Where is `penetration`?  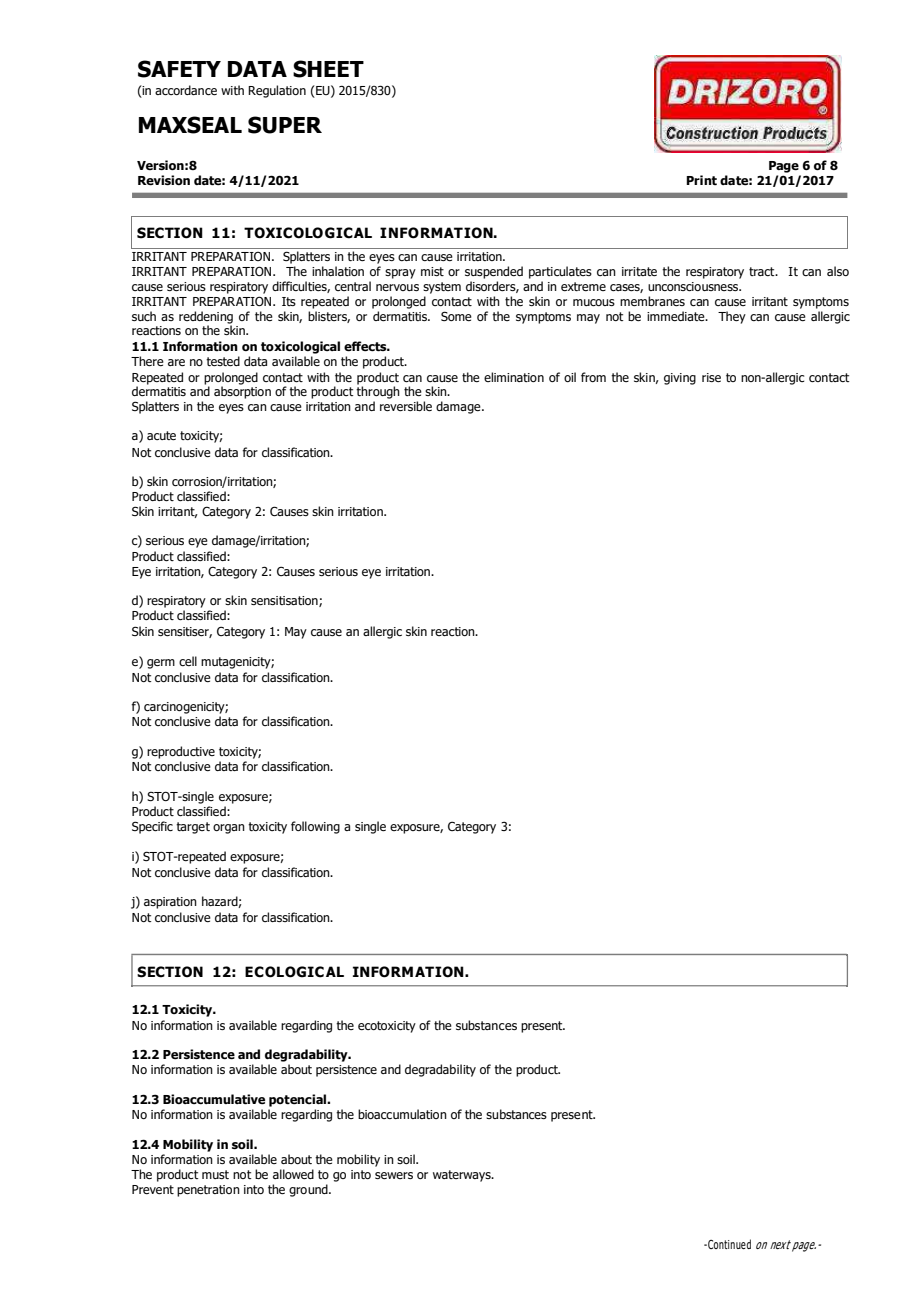
penetration is located at coordinates (208, 1191).
